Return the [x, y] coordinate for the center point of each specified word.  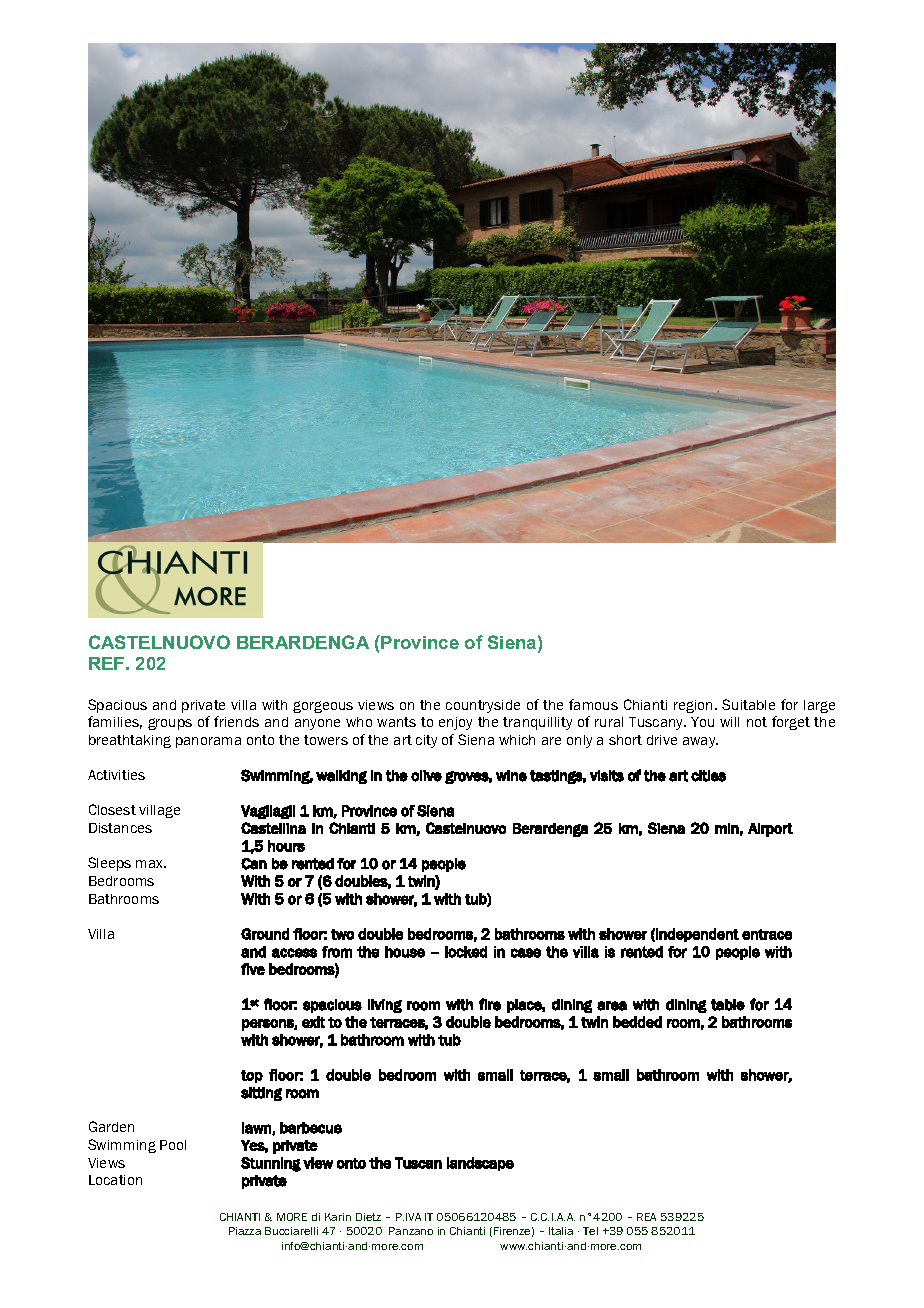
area [612, 1006]
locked [466, 952]
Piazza [245, 1231]
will [729, 722]
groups [170, 724]
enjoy [455, 723]
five [253, 969]
